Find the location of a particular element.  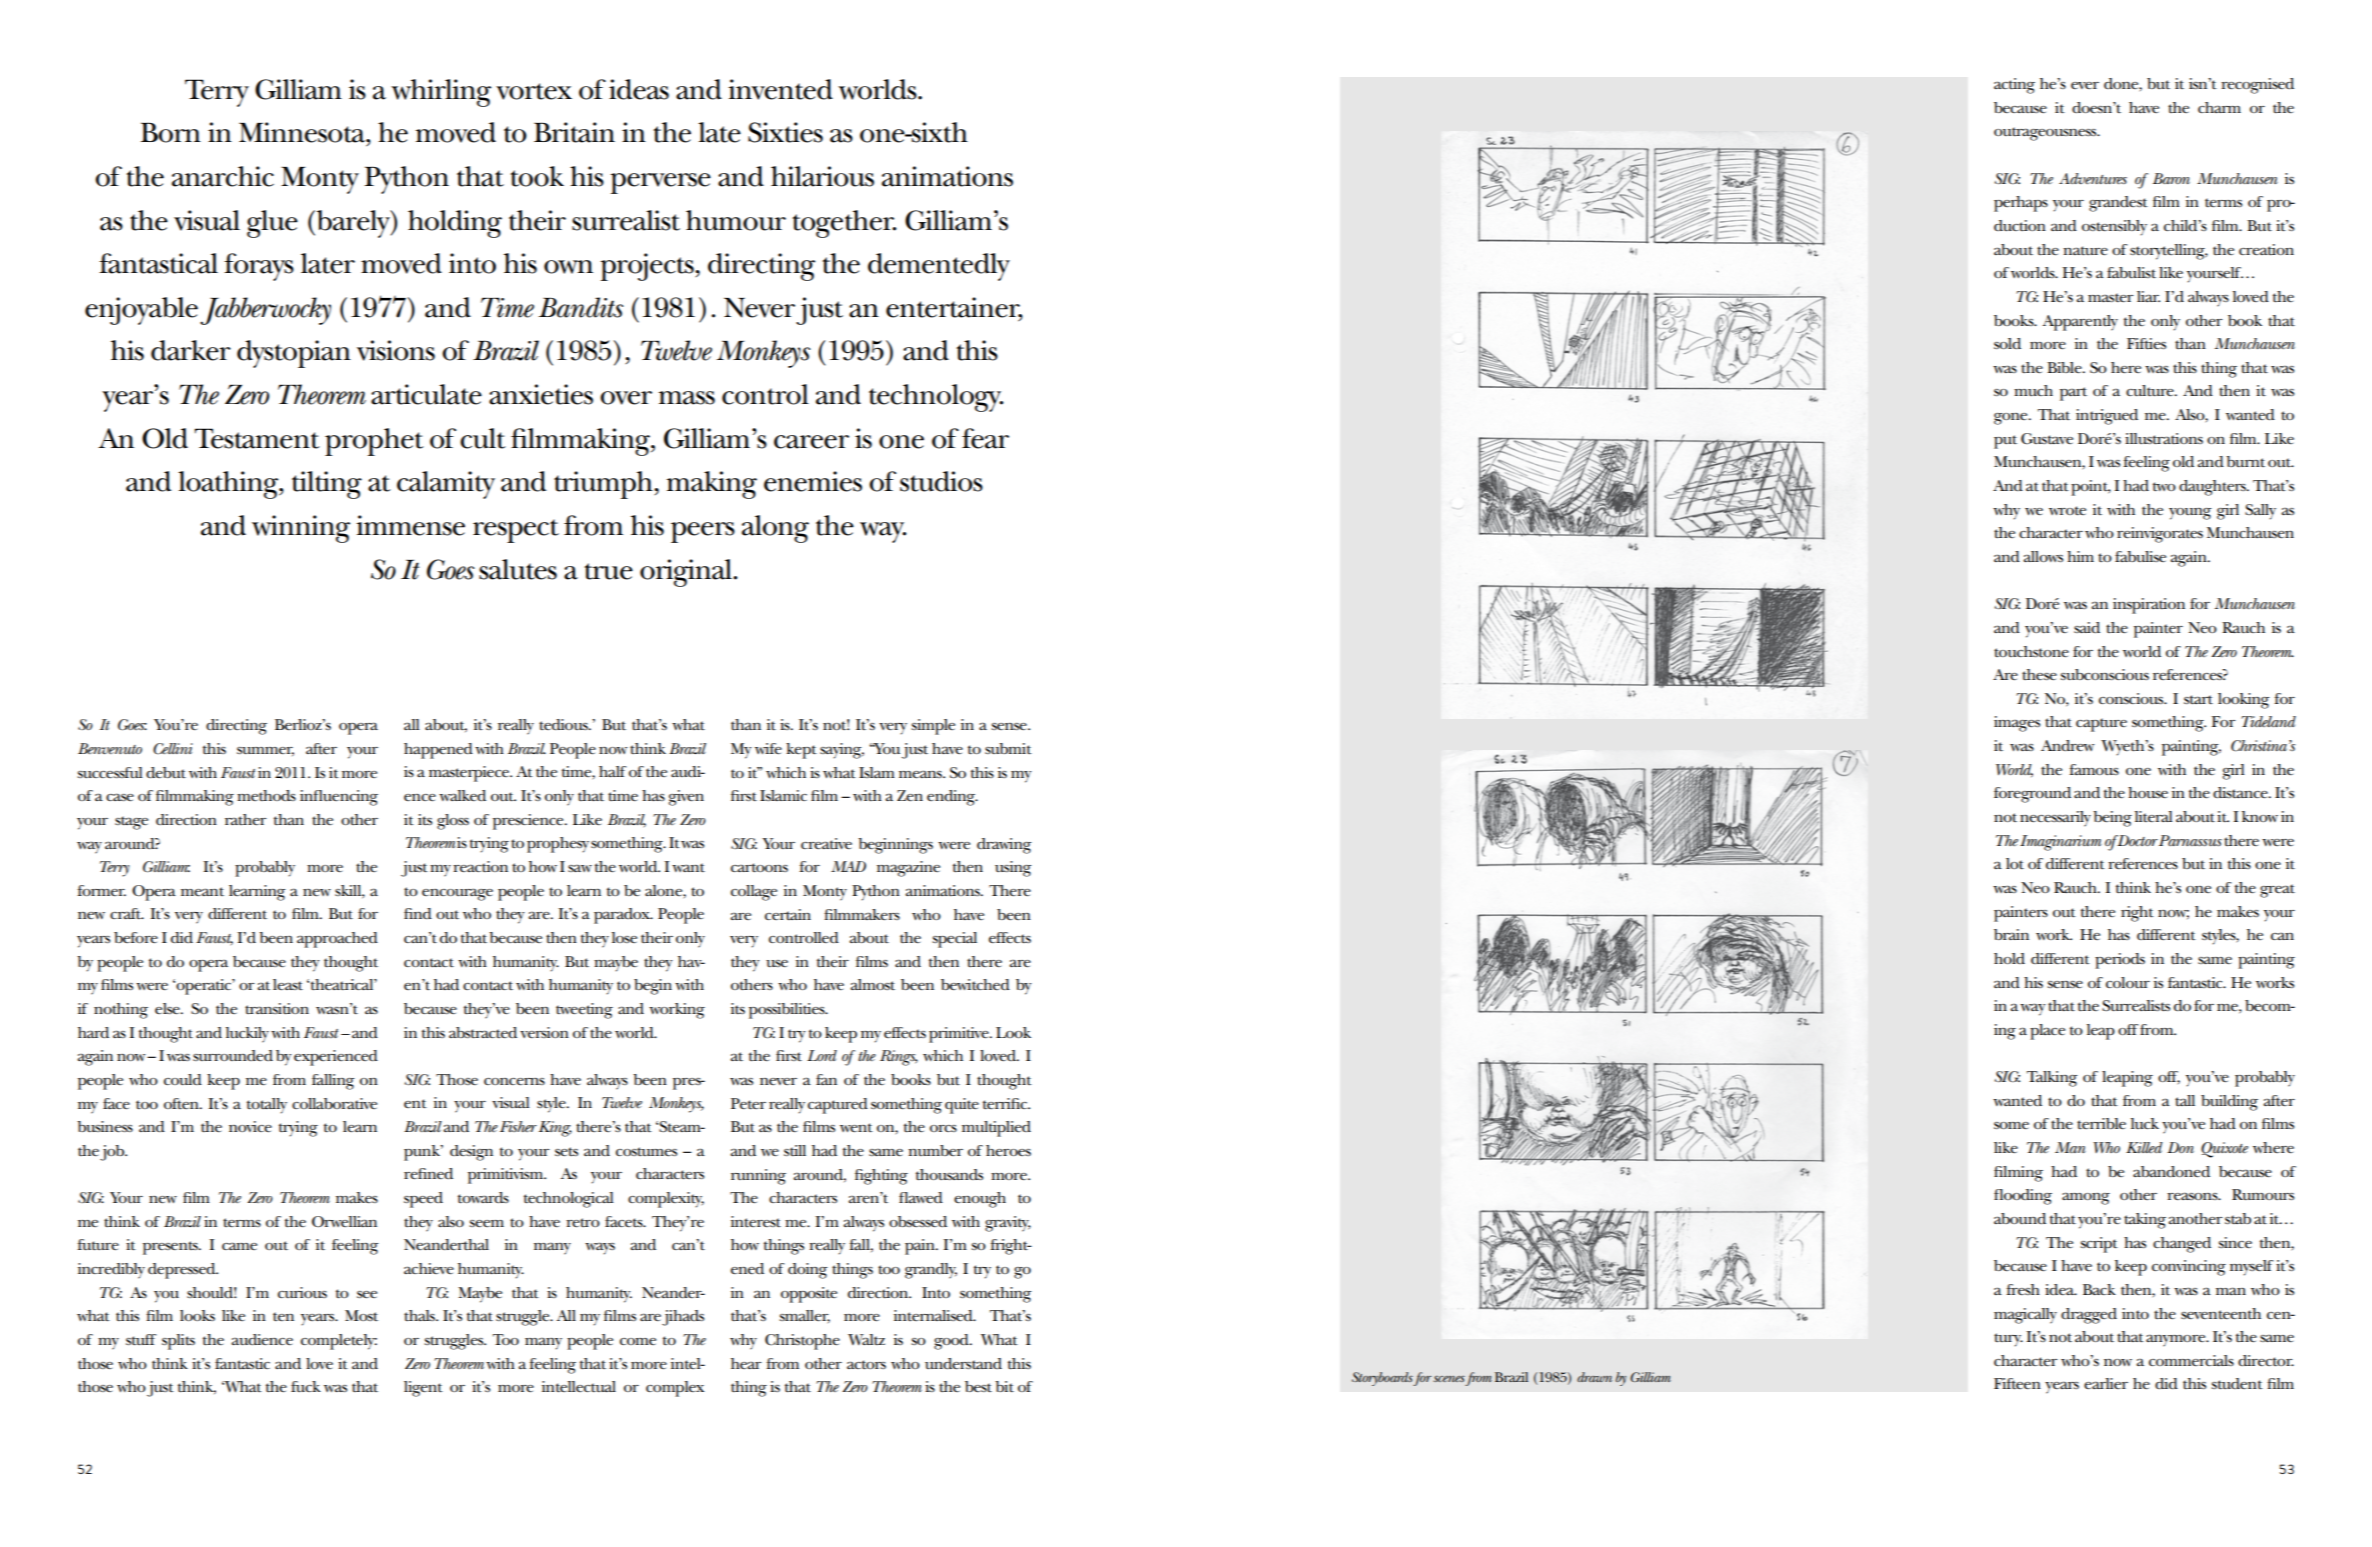

Sixties is located at coordinates (785, 132).
